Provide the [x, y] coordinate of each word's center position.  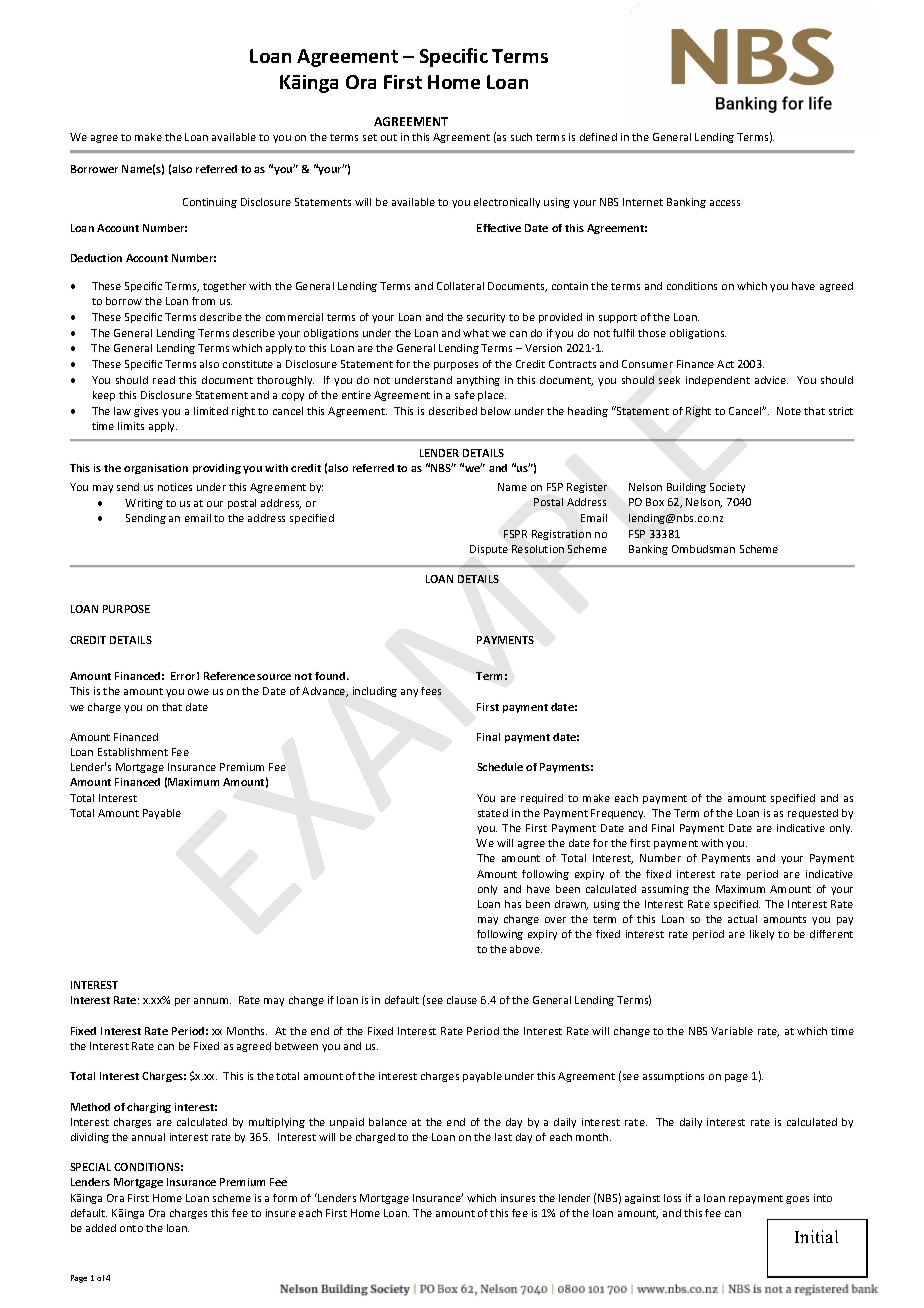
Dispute [489, 550]
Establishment [133, 752]
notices [175, 487]
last [503, 1137]
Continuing [210, 203]
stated [493, 813]
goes [797, 1200]
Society [727, 488]
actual [742, 919]
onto [131, 1228]
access [725, 203]
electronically [507, 203]
